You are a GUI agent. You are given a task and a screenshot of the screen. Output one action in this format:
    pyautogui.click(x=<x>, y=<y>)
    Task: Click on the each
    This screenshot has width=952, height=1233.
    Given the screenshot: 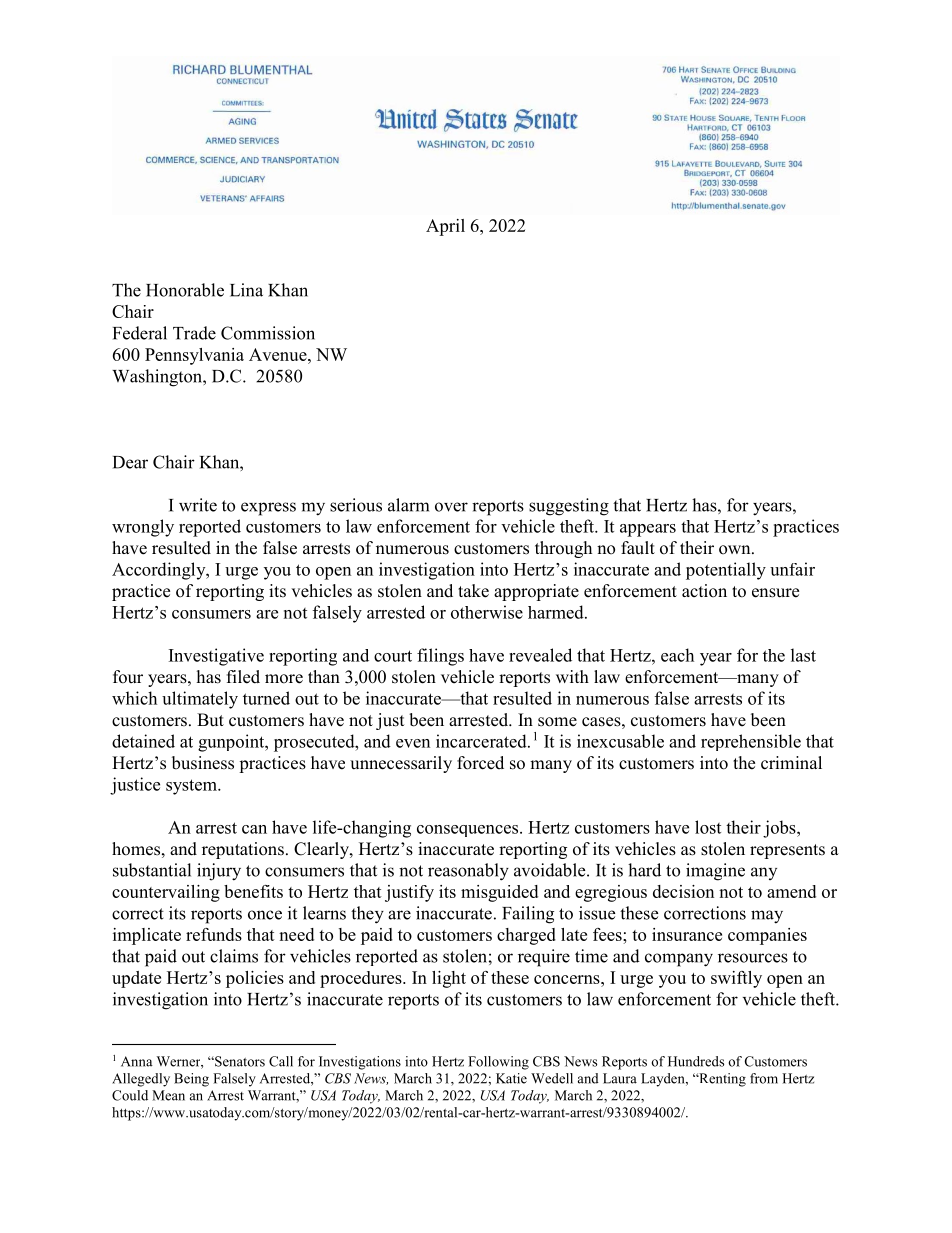 What is the action you would take?
    pyautogui.click(x=677, y=655)
